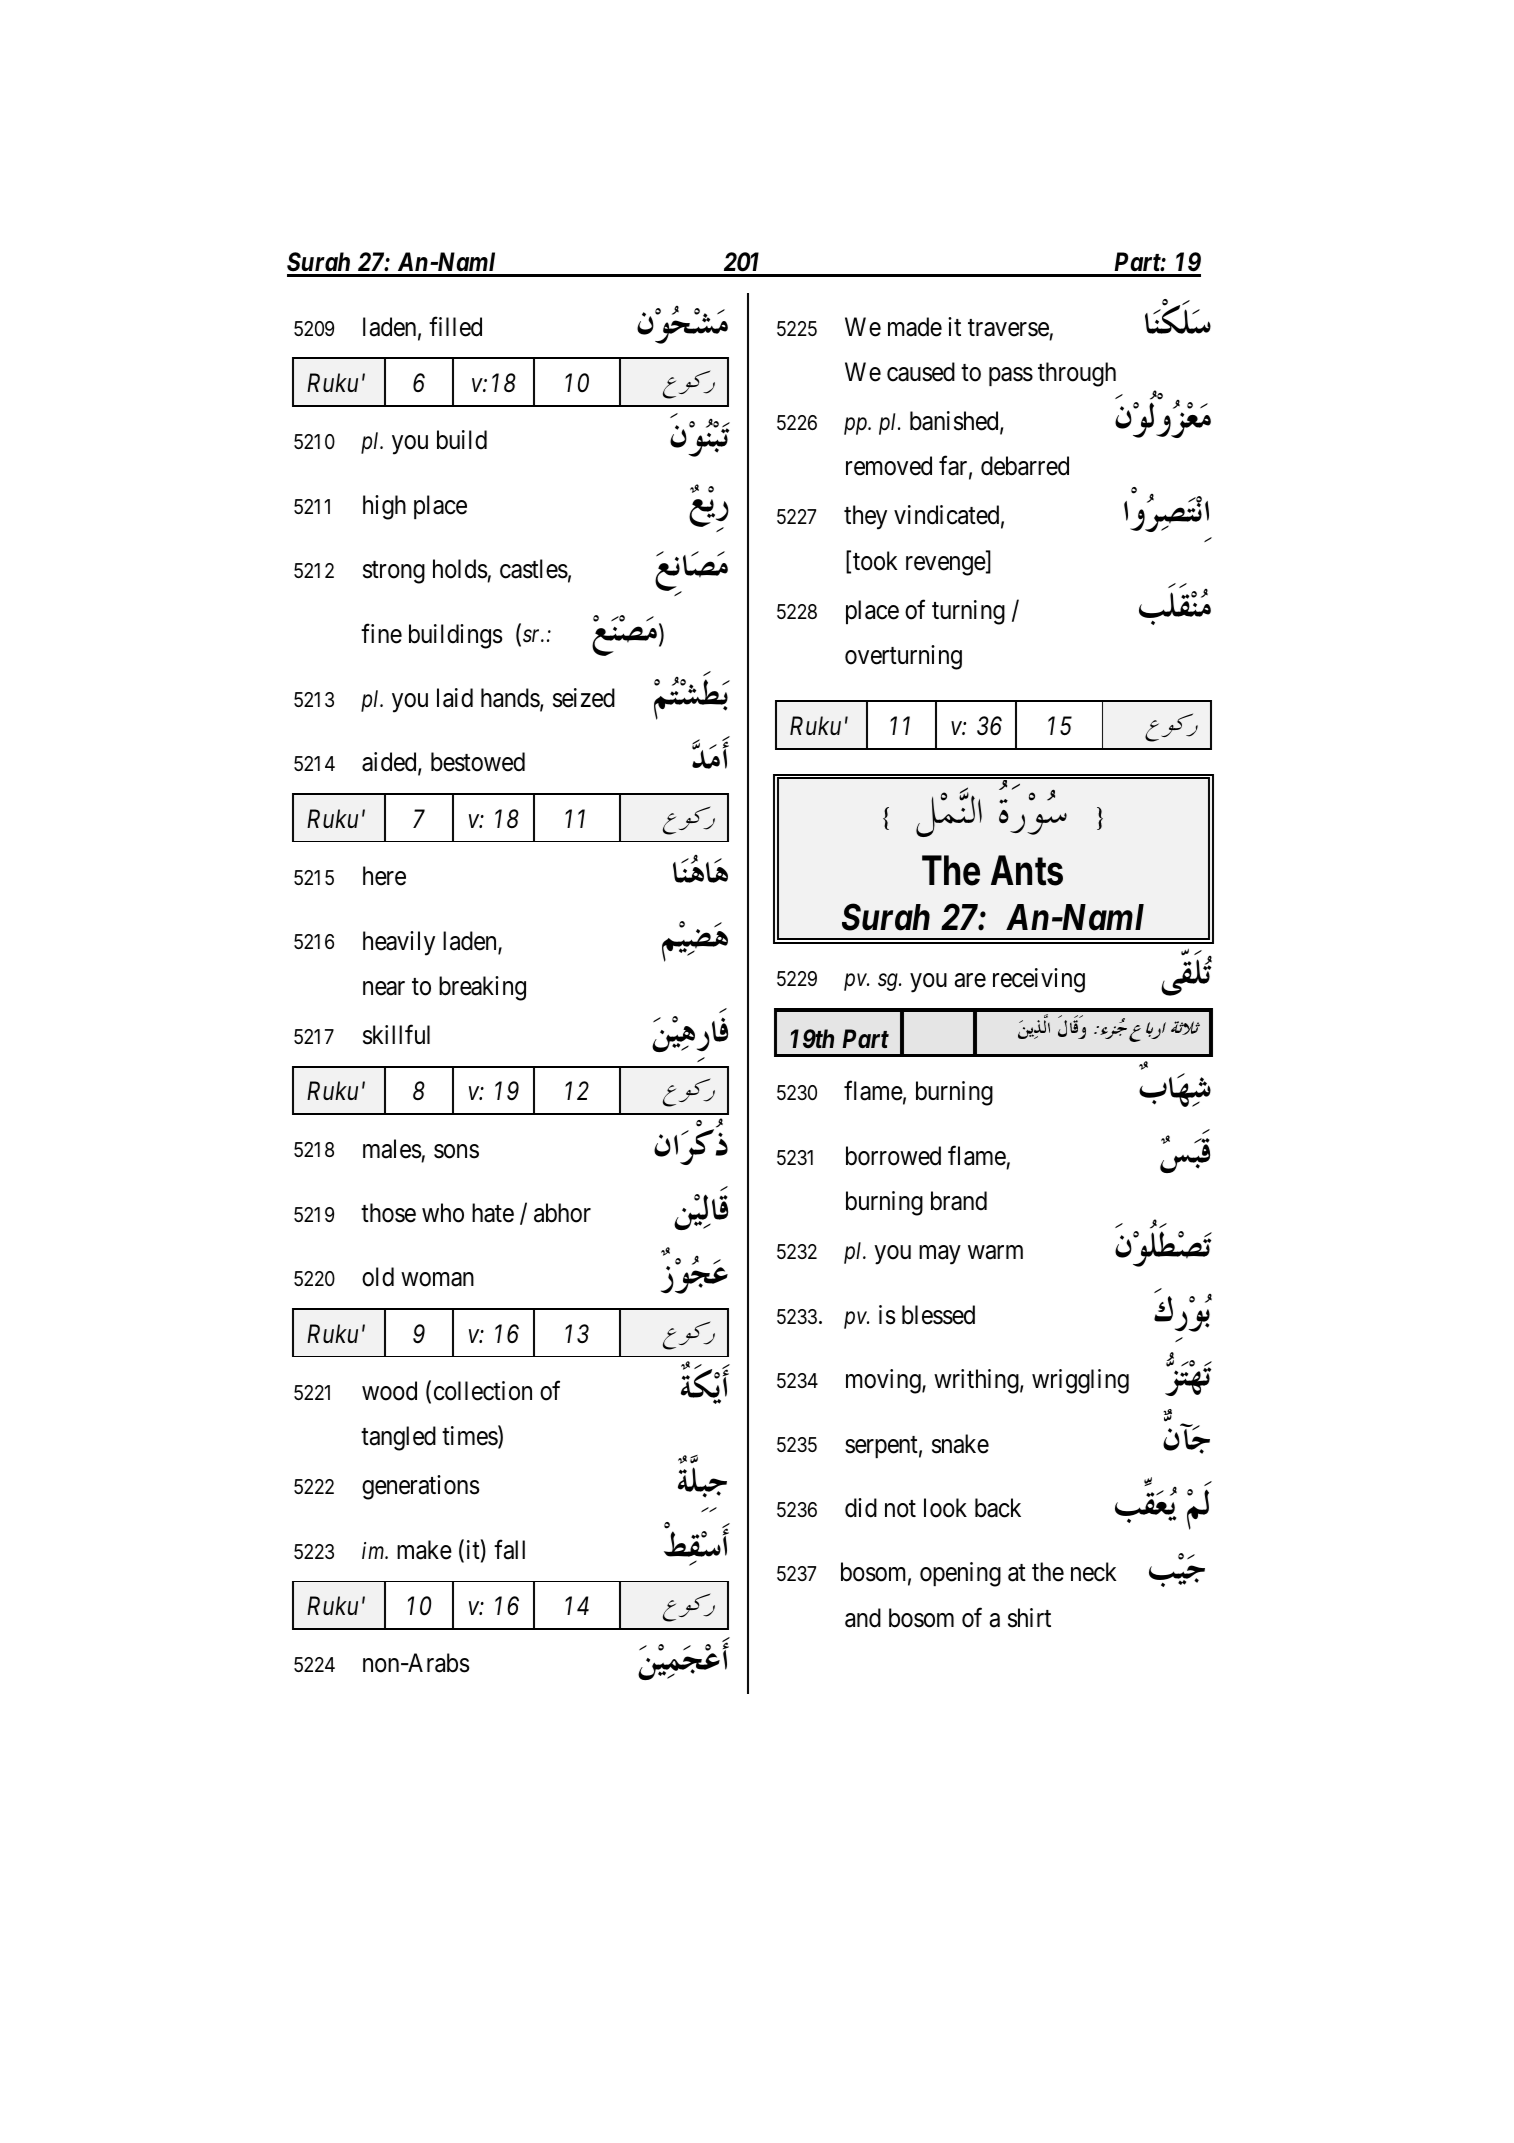  What do you see at coordinates (455, 698) in the document?
I see `laid` at bounding box center [455, 698].
